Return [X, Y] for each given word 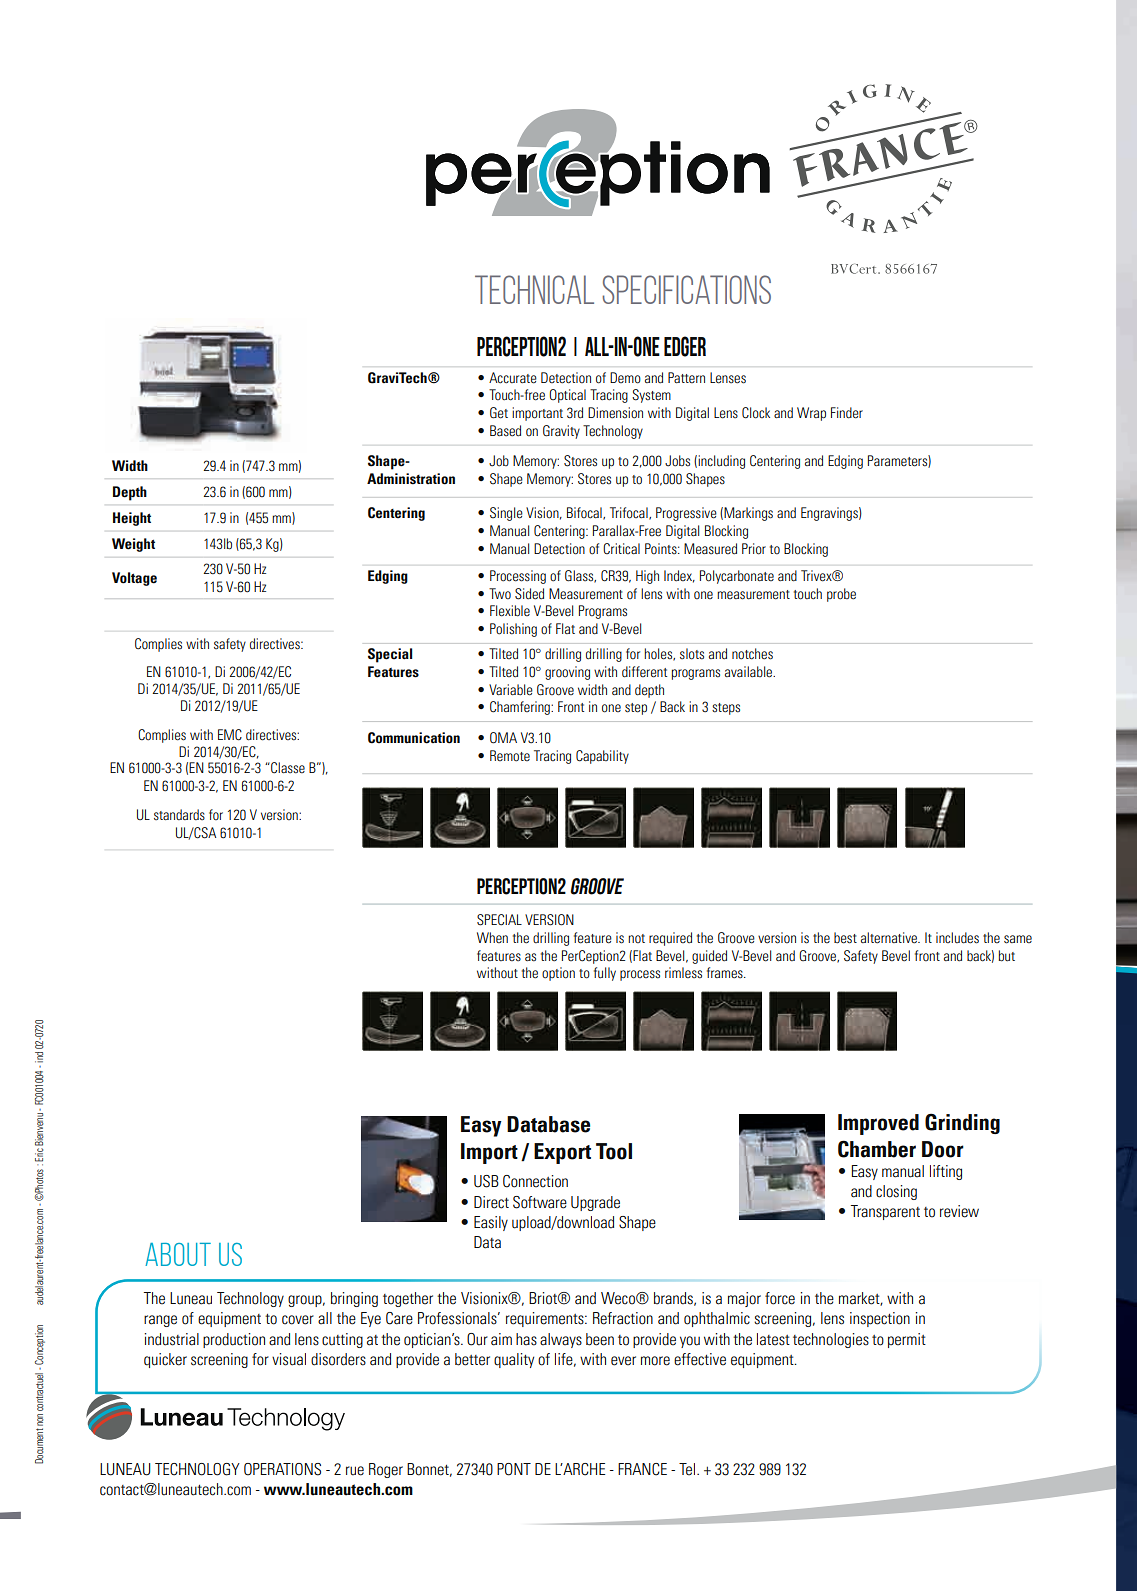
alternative [890, 938]
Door [943, 1149]
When [492, 937]
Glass [580, 576]
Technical [534, 289]
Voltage [134, 579]
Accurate [513, 378]
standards [179, 815]
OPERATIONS [282, 1469]
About [178, 1254]
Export [562, 1153]
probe [841, 595]
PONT [514, 1469]
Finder [847, 413]
